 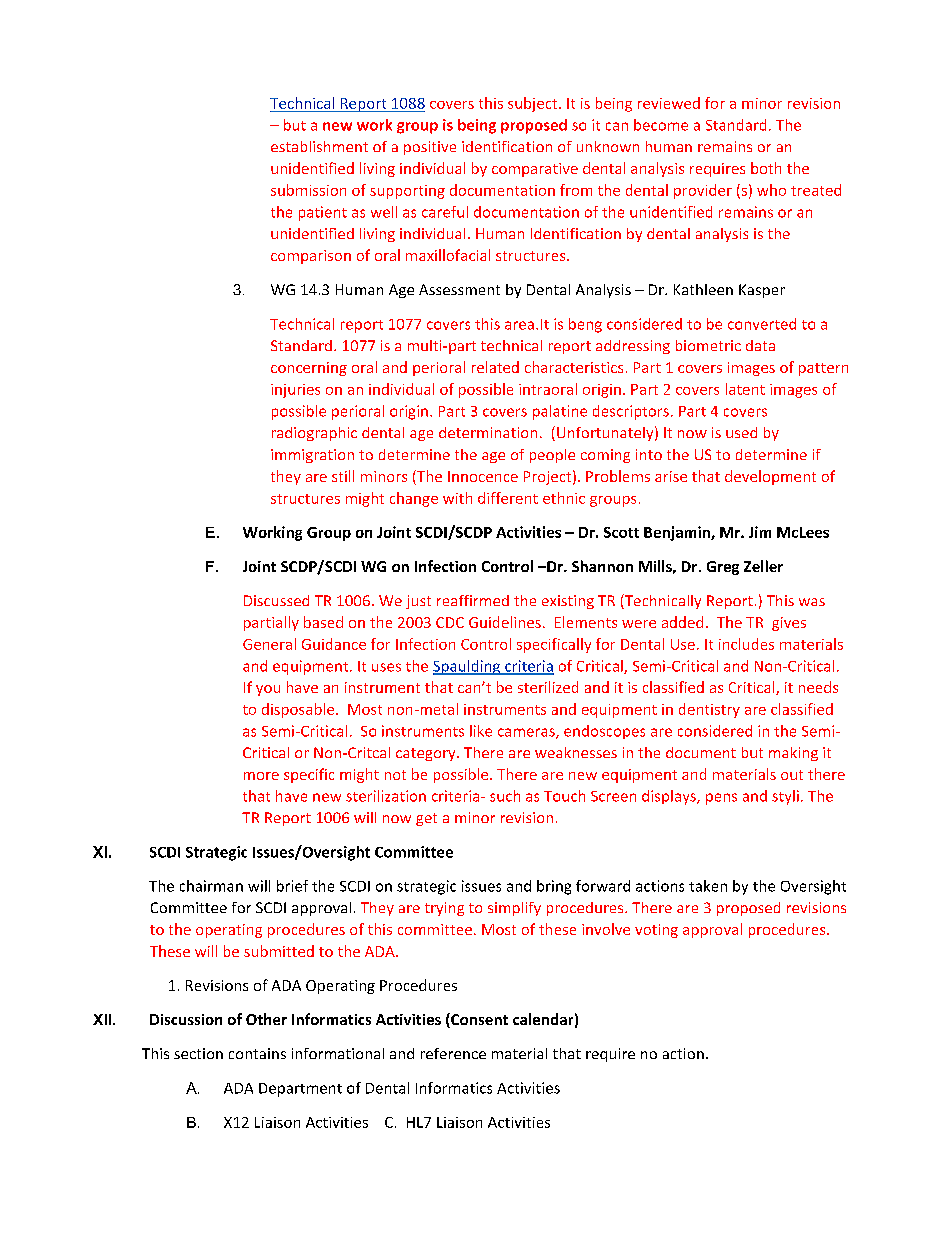 What do you see at coordinates (473, 600) in the page?
I see `reaffirmed` at bounding box center [473, 600].
